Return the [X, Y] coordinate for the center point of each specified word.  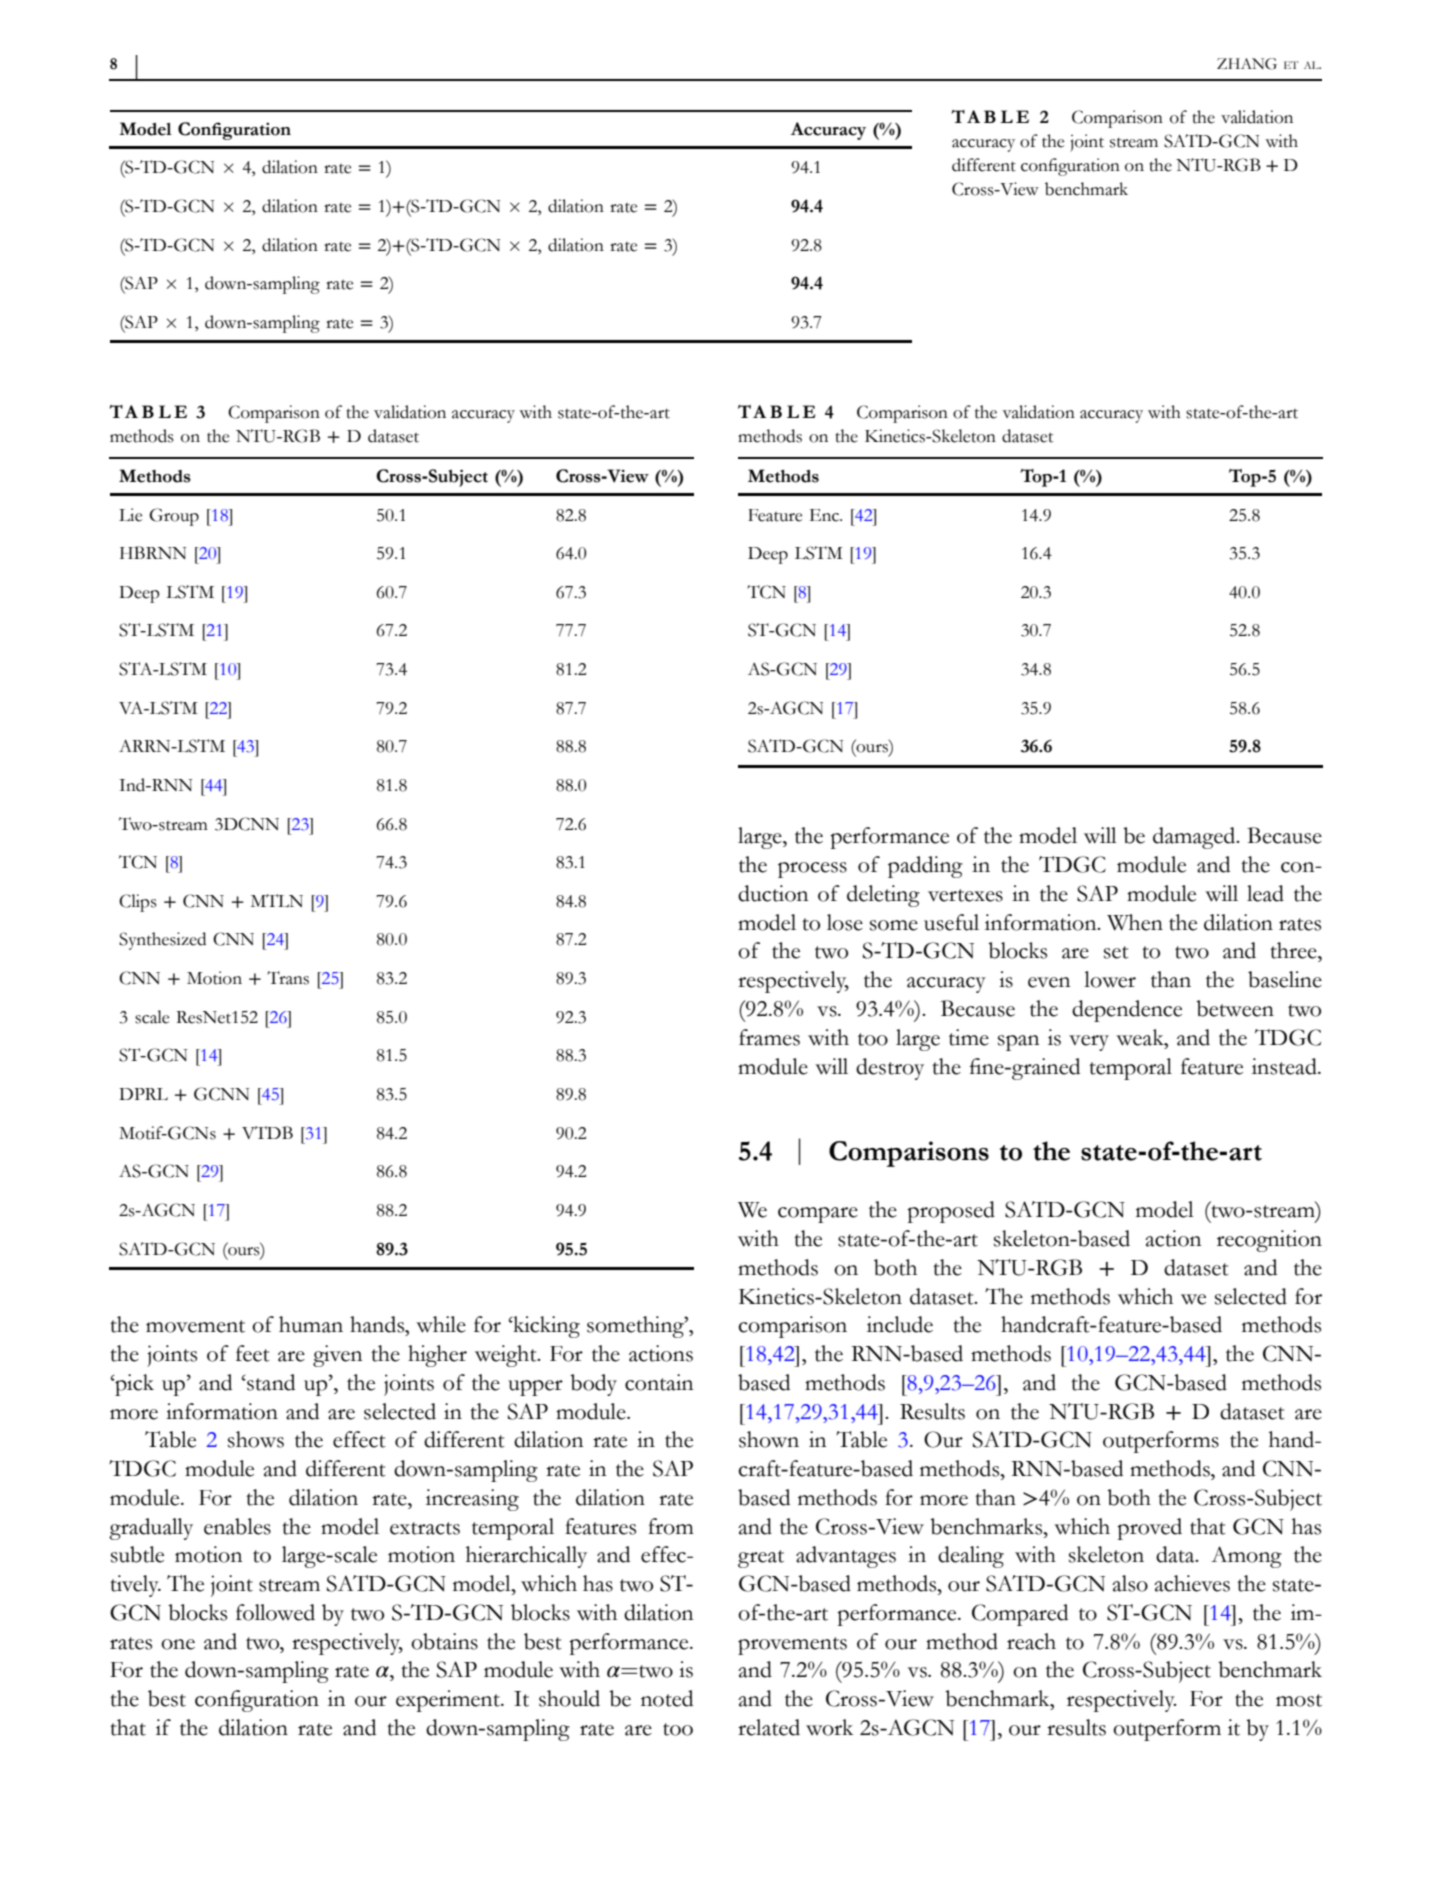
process [812, 870]
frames [769, 1037]
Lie [130, 515]
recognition [1269, 1241]
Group [174, 517]
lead [1265, 893]
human [311, 1324]
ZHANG [1247, 64]
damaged [1195, 838]
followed [275, 1612]
